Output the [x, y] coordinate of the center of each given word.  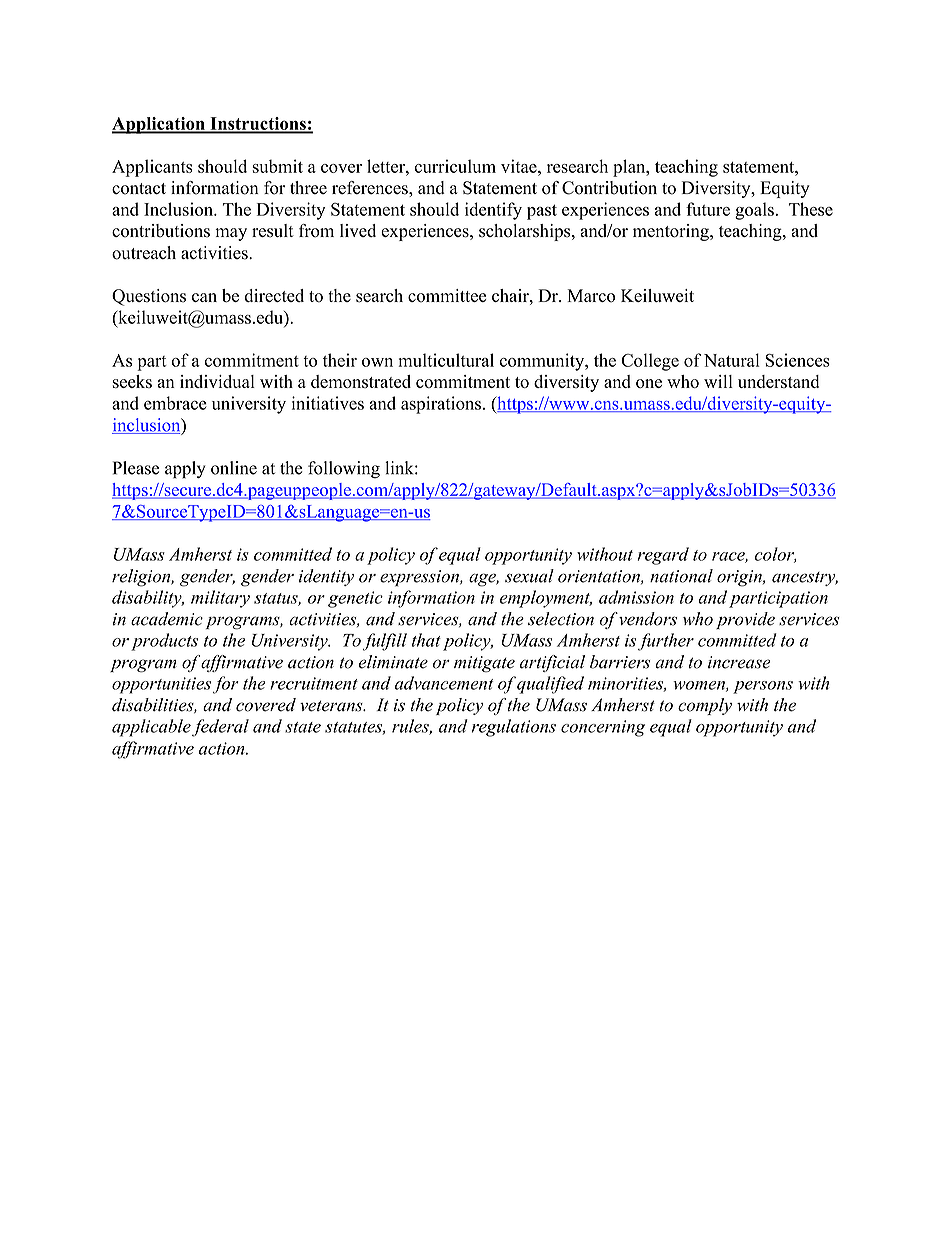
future [708, 209]
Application [159, 125]
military [220, 599]
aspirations [441, 405]
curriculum [455, 166]
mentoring [672, 232]
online [234, 468]
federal [220, 728]
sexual [529, 576]
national [681, 576]
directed [274, 295]
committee [447, 296]
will [718, 381]
